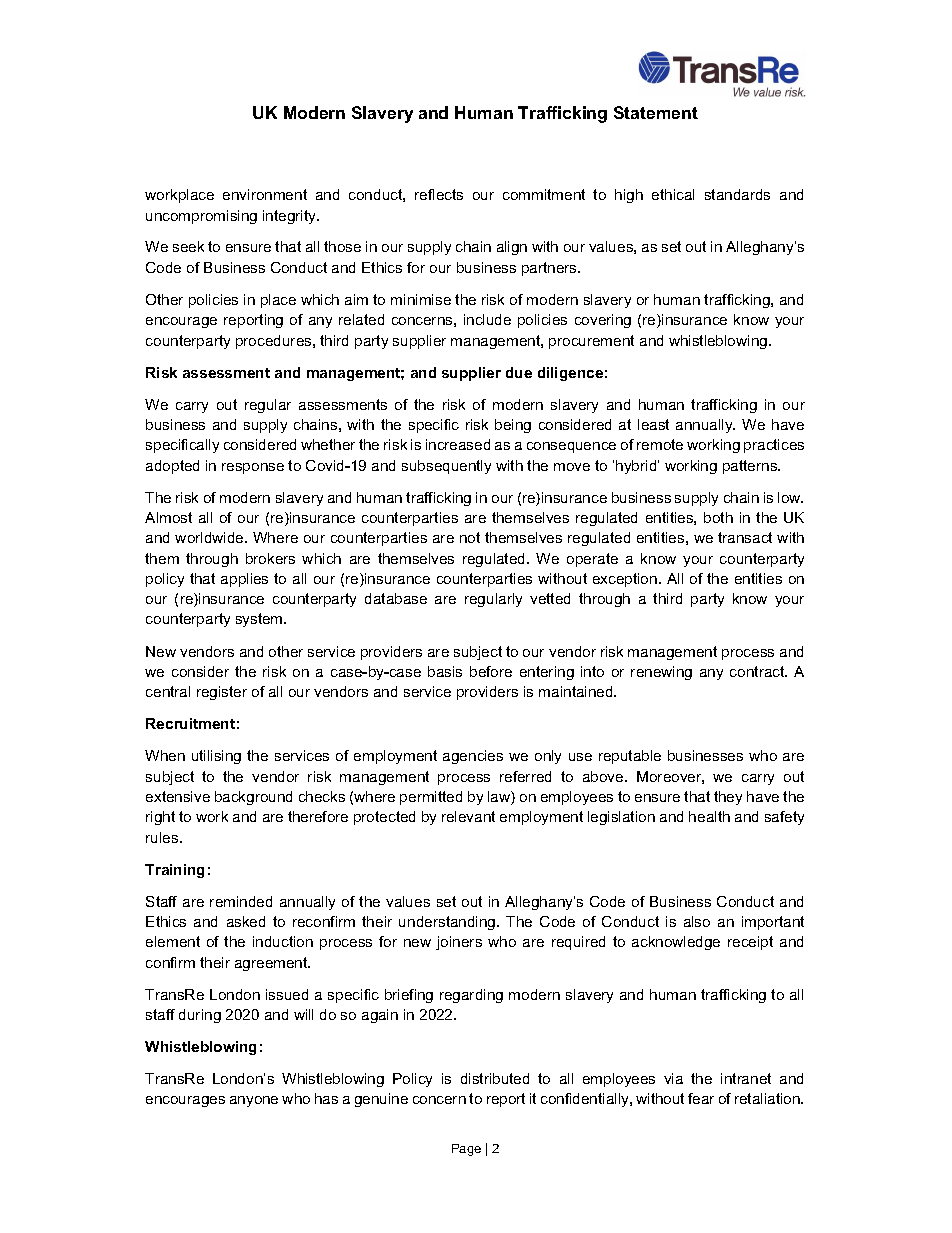  What do you see at coordinates (439, 194) in the document?
I see `reflects` at bounding box center [439, 194].
